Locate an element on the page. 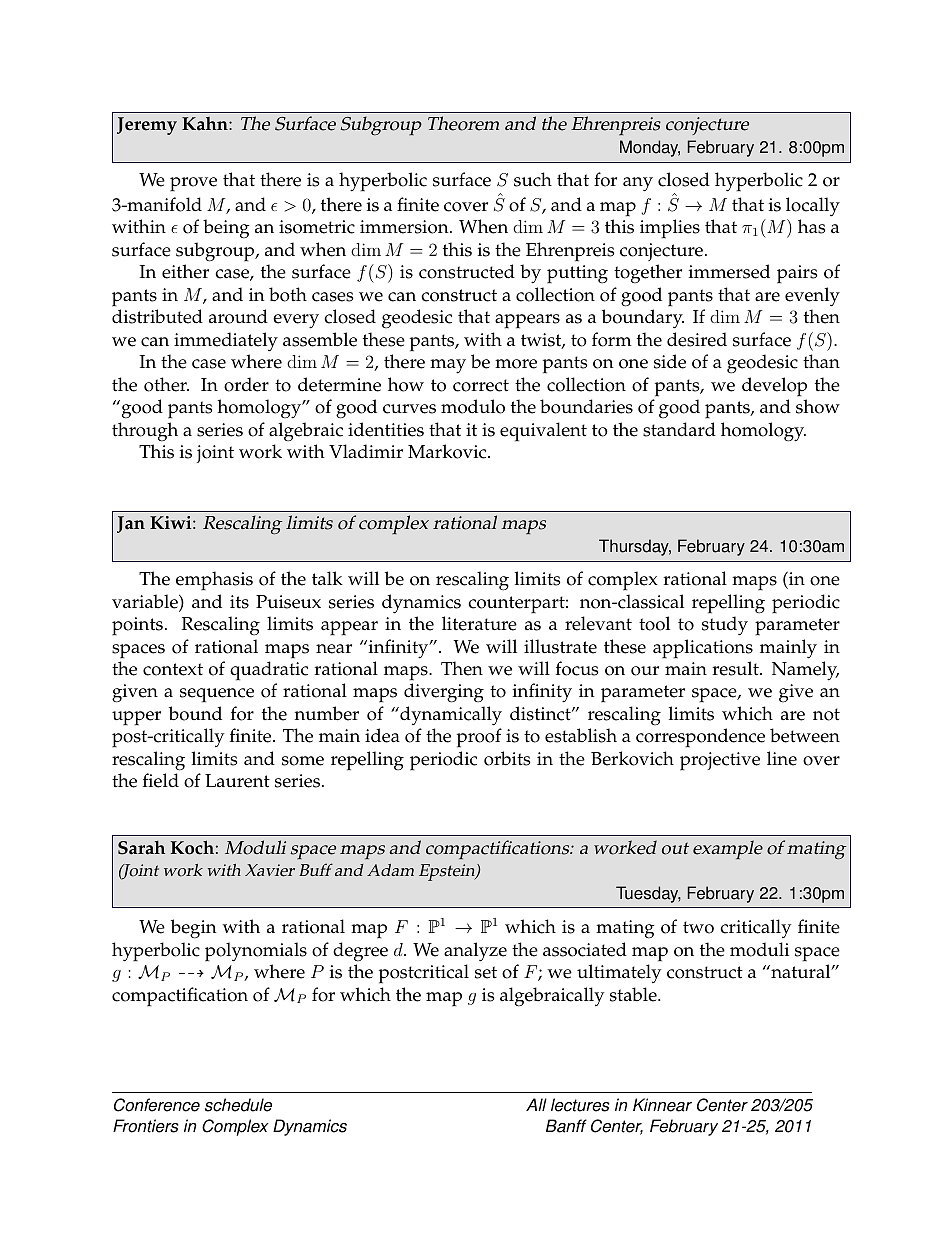 This page has height=1233, width=952. Monday is located at coordinates (650, 148).
